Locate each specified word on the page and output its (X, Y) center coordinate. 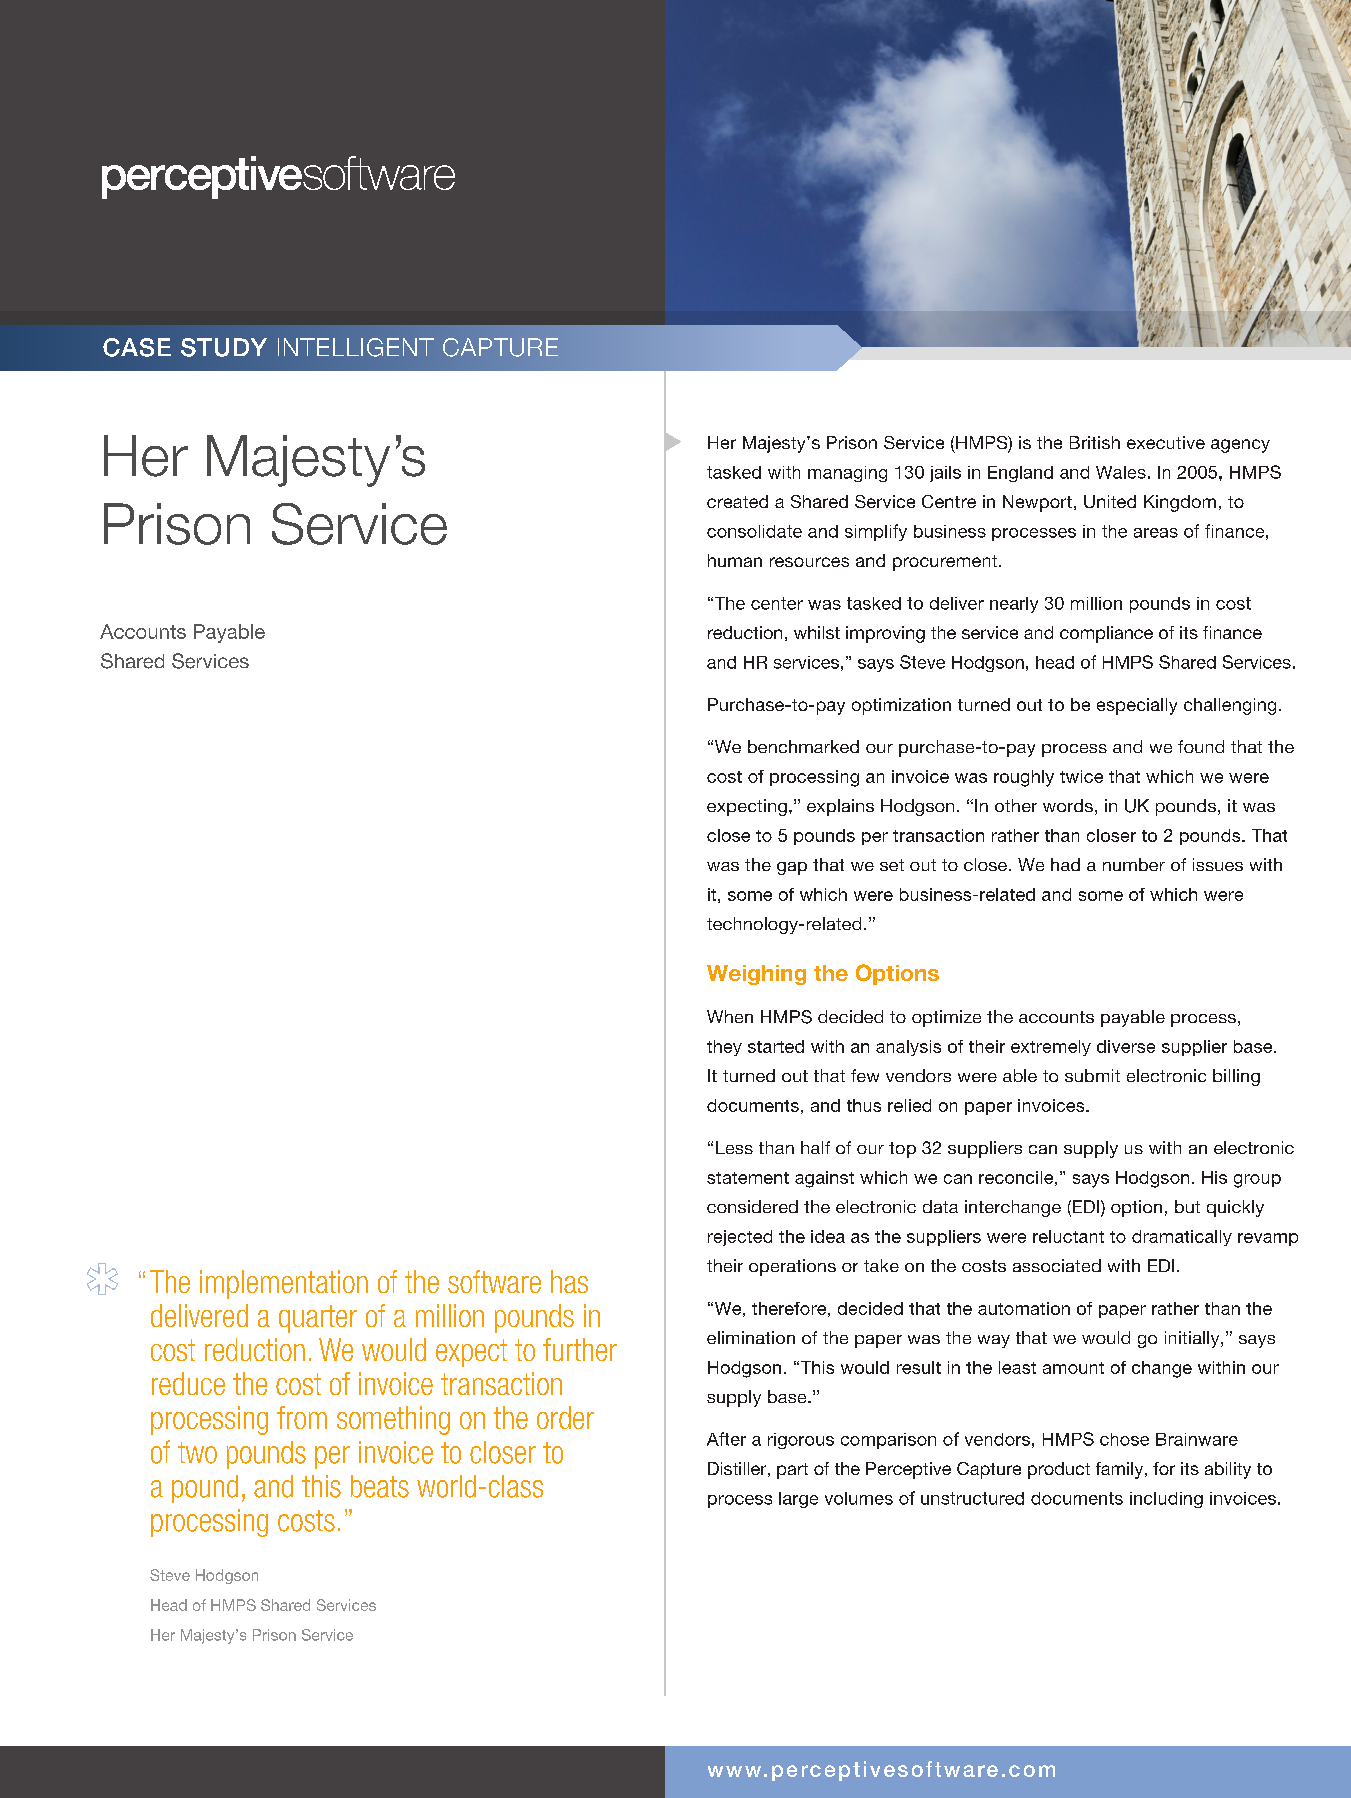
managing (847, 474)
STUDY (224, 347)
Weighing (756, 975)
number (1134, 864)
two (197, 1453)
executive (1166, 442)
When (730, 1016)
